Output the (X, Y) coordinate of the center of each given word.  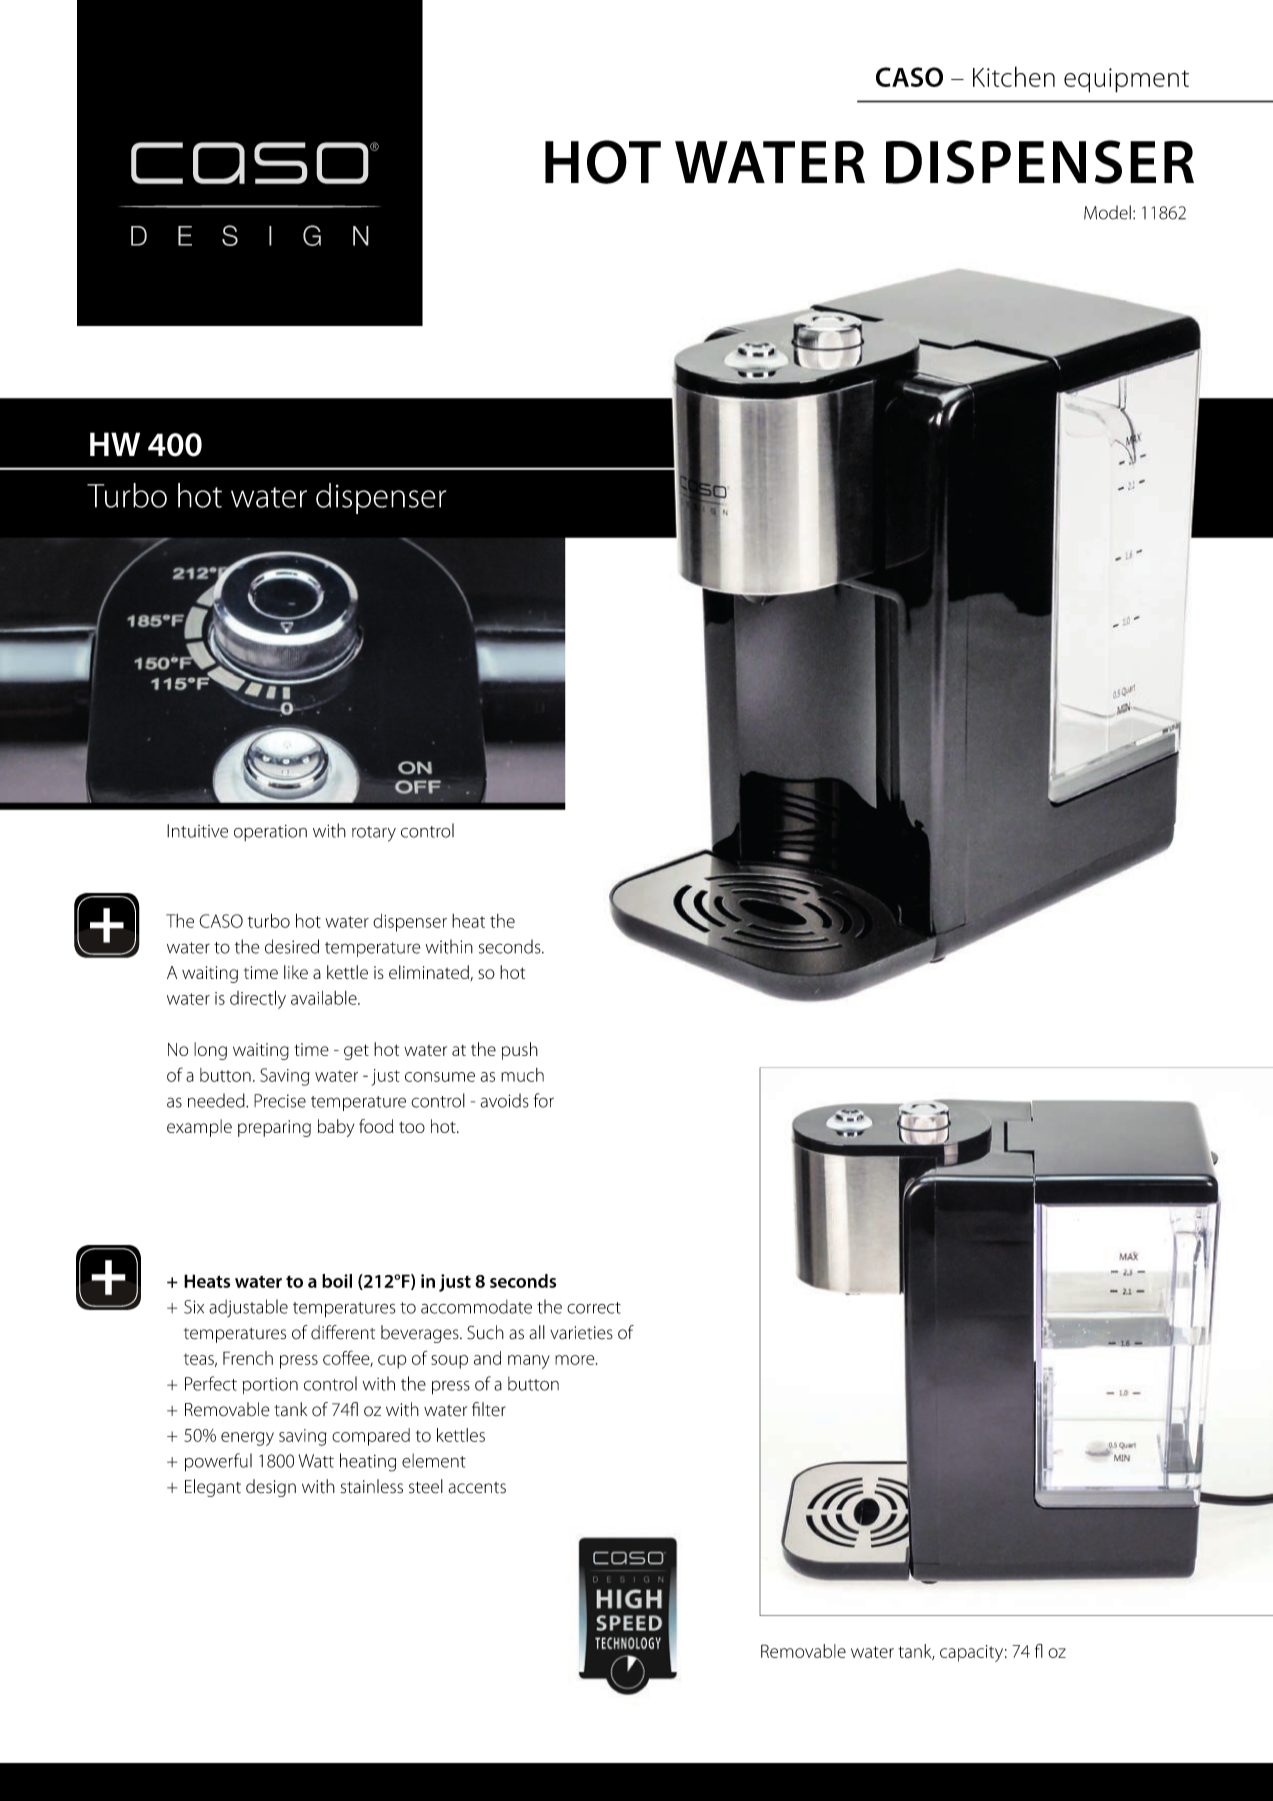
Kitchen (1014, 76)
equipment (1126, 80)
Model (1107, 212)
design (271, 1488)
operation (270, 833)
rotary (374, 834)
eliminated (429, 972)
